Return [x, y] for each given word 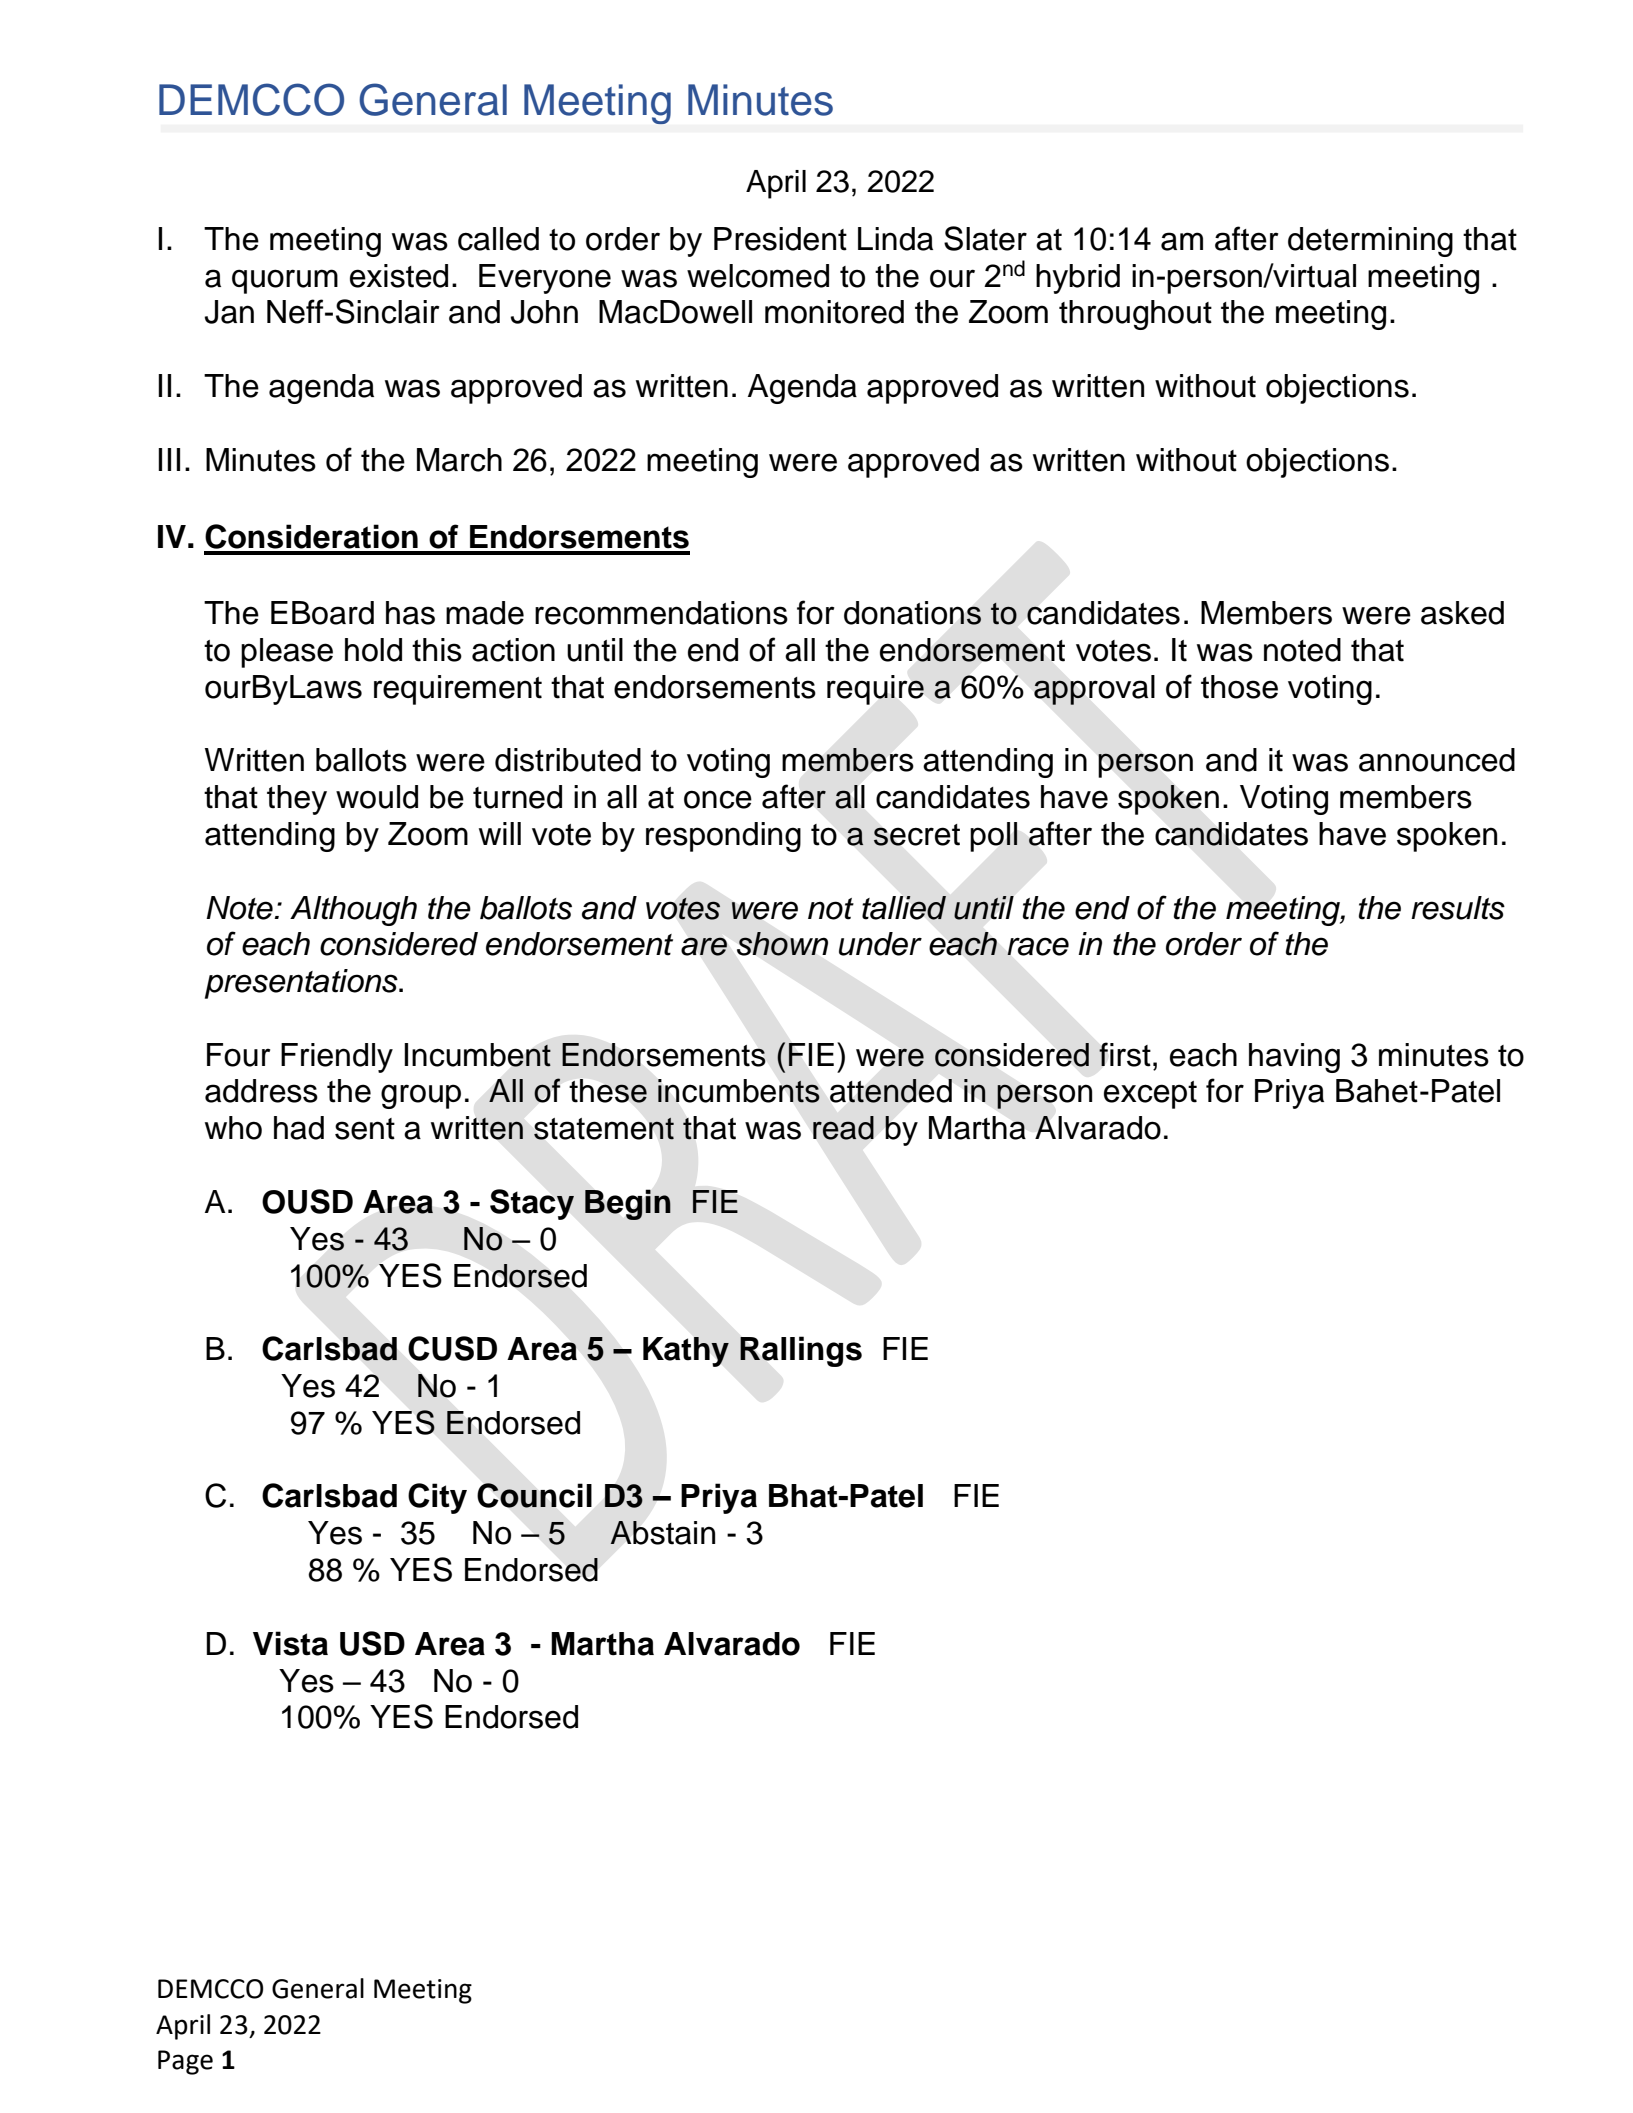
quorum [285, 281]
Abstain [662, 1533]
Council [534, 1495]
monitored [834, 312]
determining [1370, 242]
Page [185, 2062]
